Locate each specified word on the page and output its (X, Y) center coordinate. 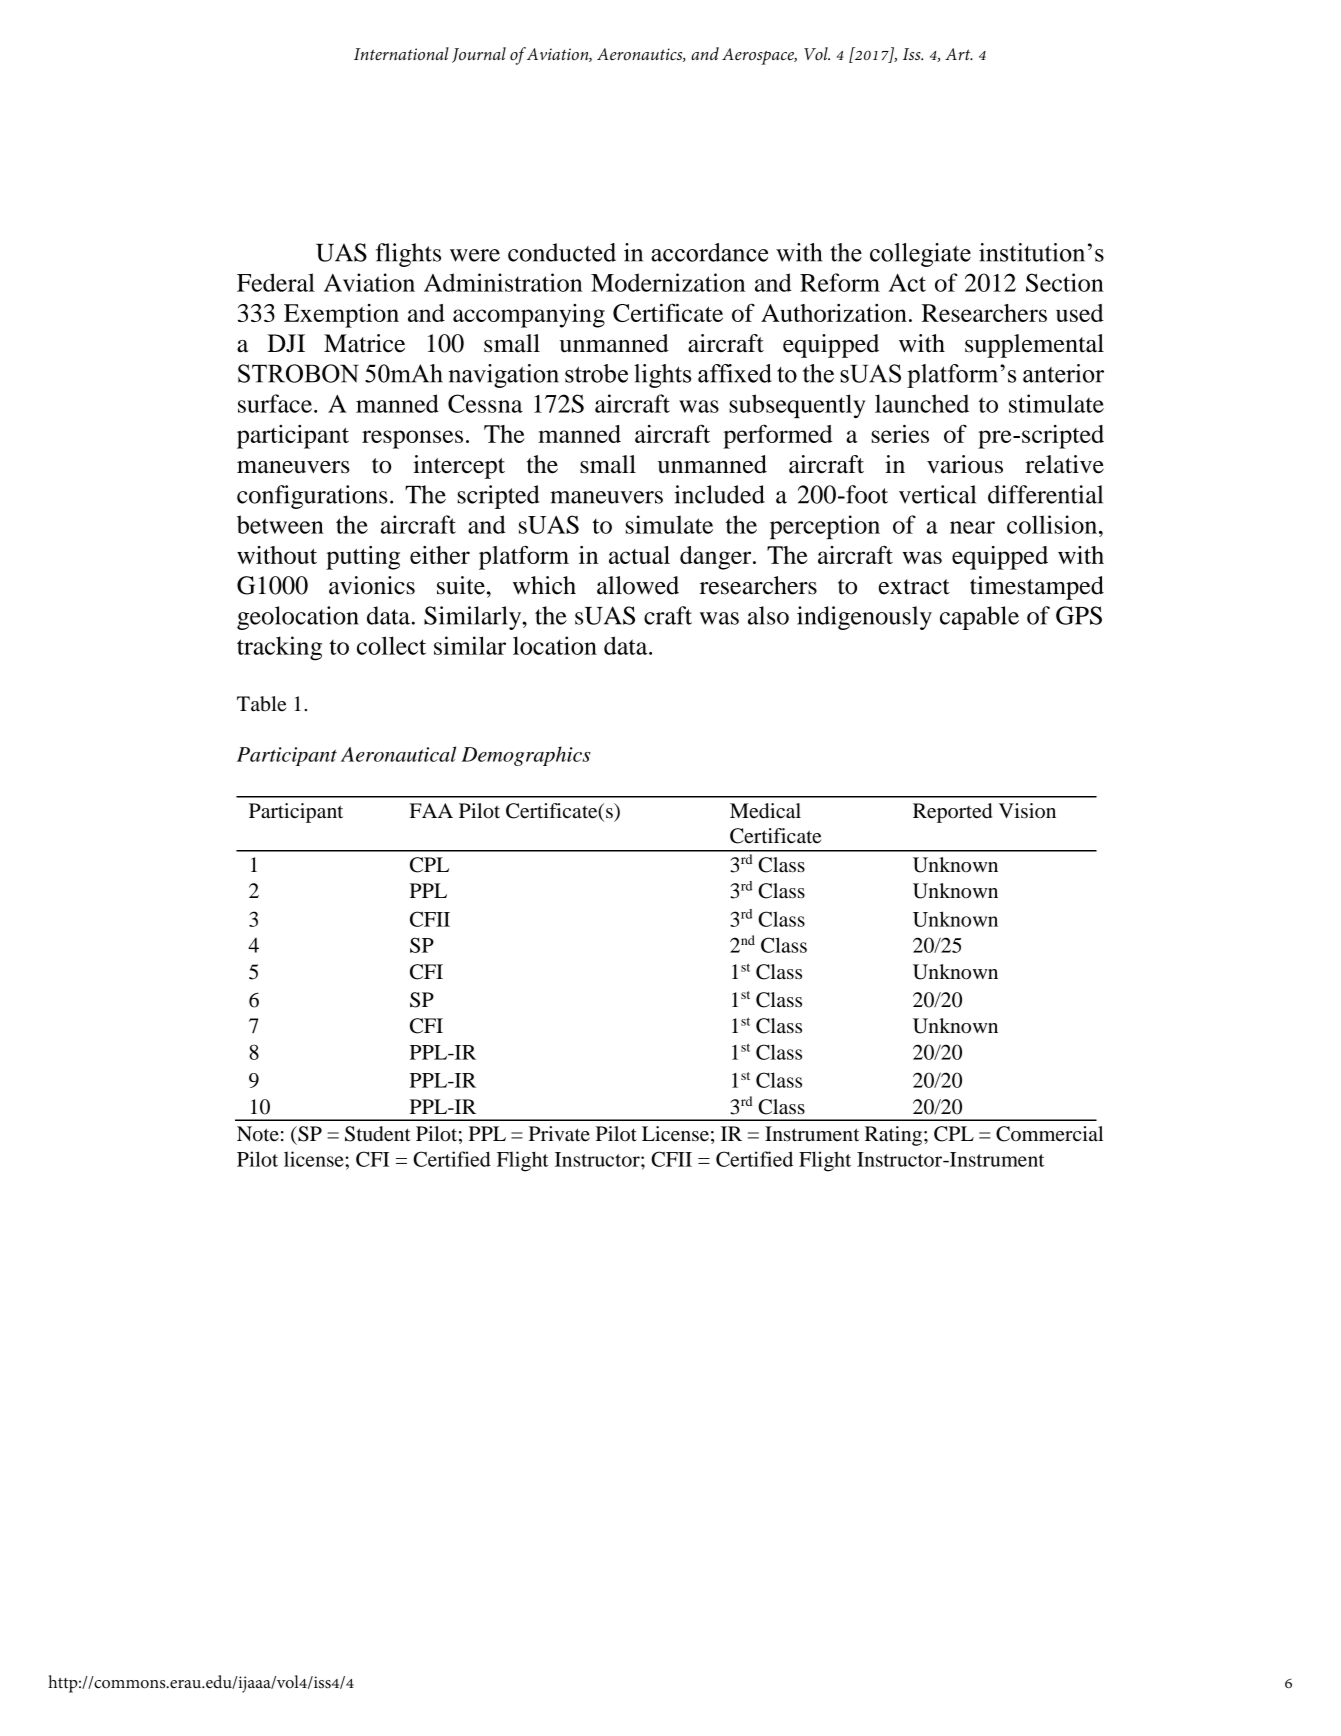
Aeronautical (398, 754)
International (401, 54)
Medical (765, 811)
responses (412, 439)
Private (559, 1134)
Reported (952, 813)
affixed (735, 373)
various (965, 464)
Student (378, 1134)
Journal (479, 55)
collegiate (920, 255)
